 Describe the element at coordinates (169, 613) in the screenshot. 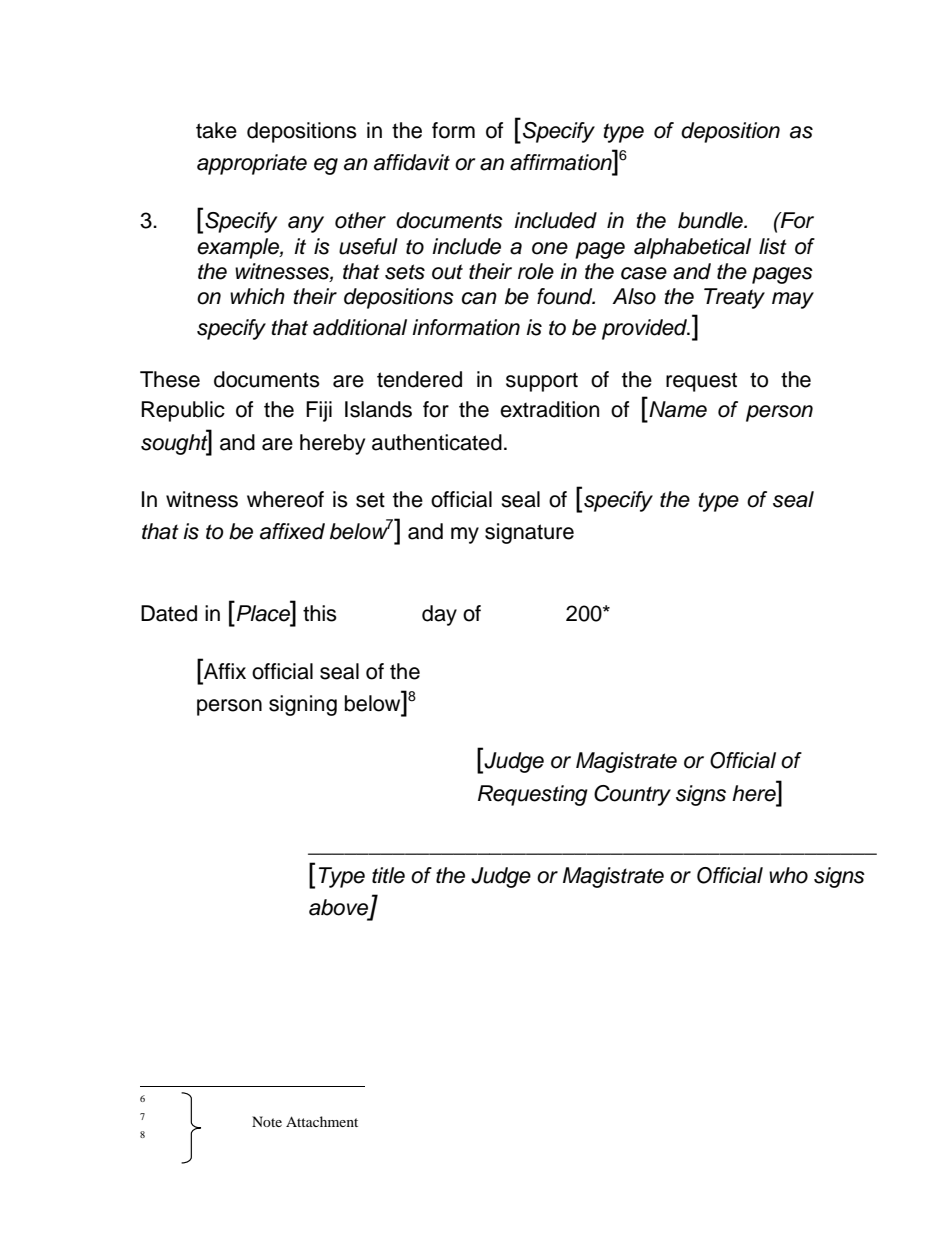

I see `Dated` at that location.
